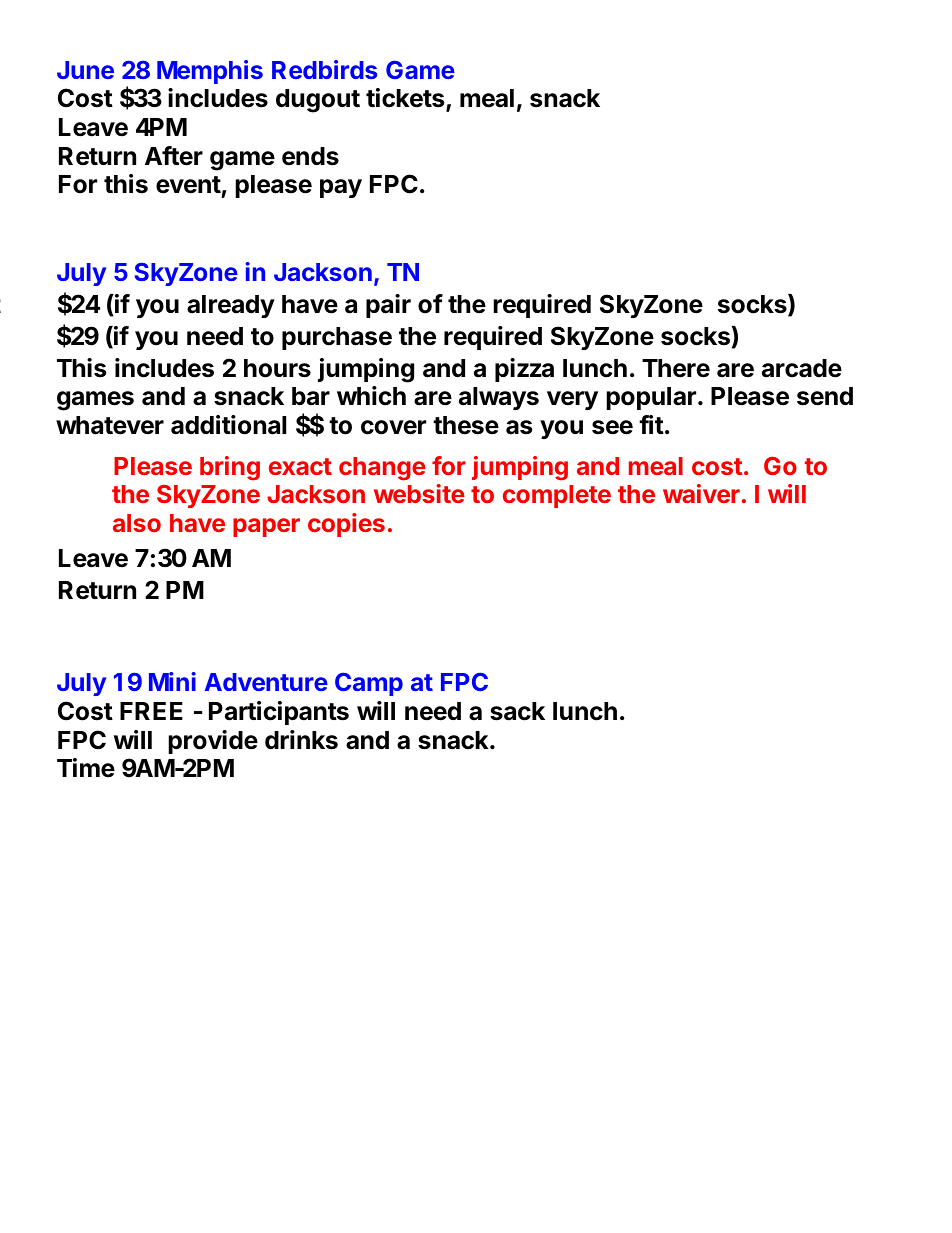 Image resolution: width=952 pixels, height=1233 pixels. I want to click on copies, so click(346, 525).
